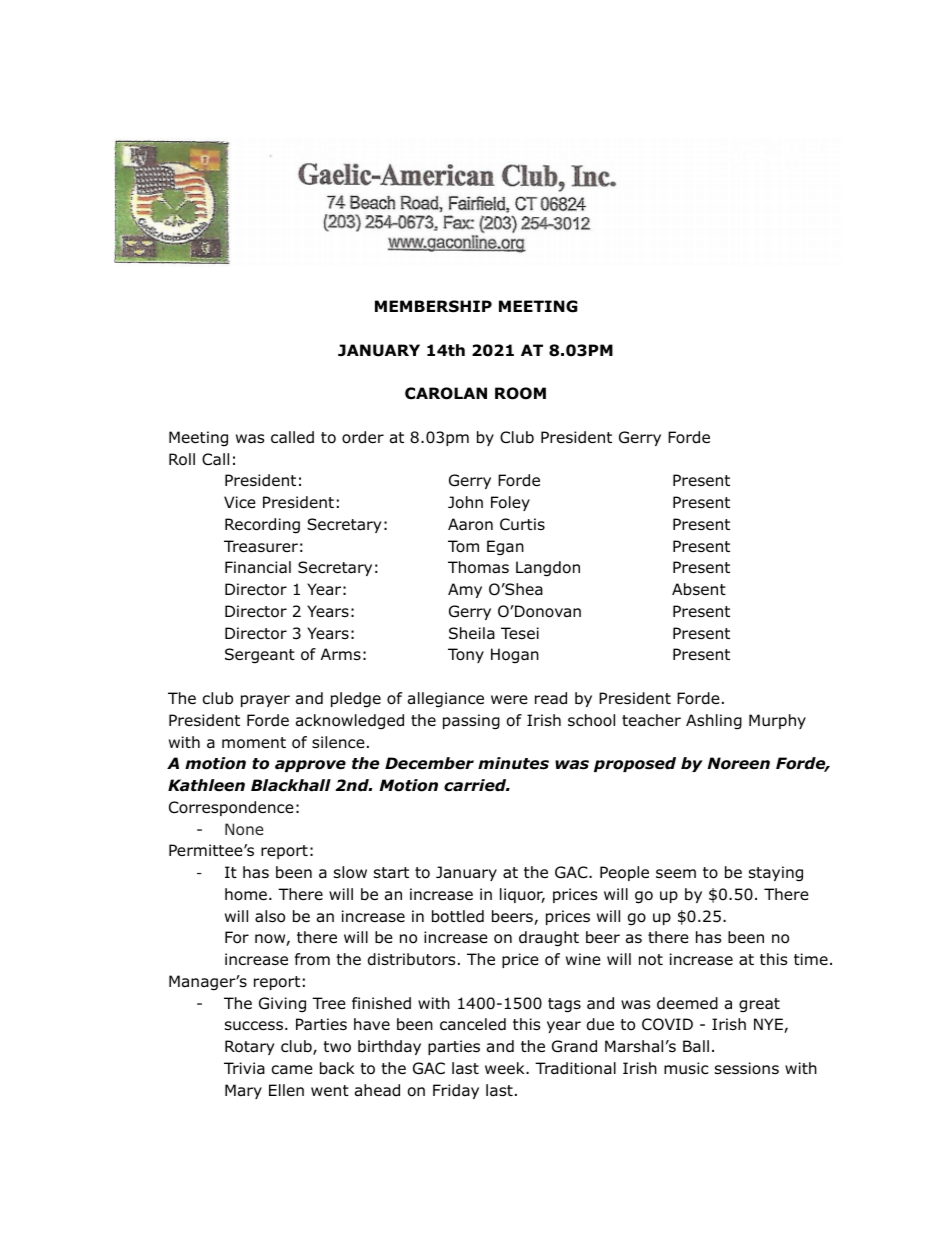  Describe the element at coordinates (510, 503) in the screenshot. I see `Foley` at that location.
